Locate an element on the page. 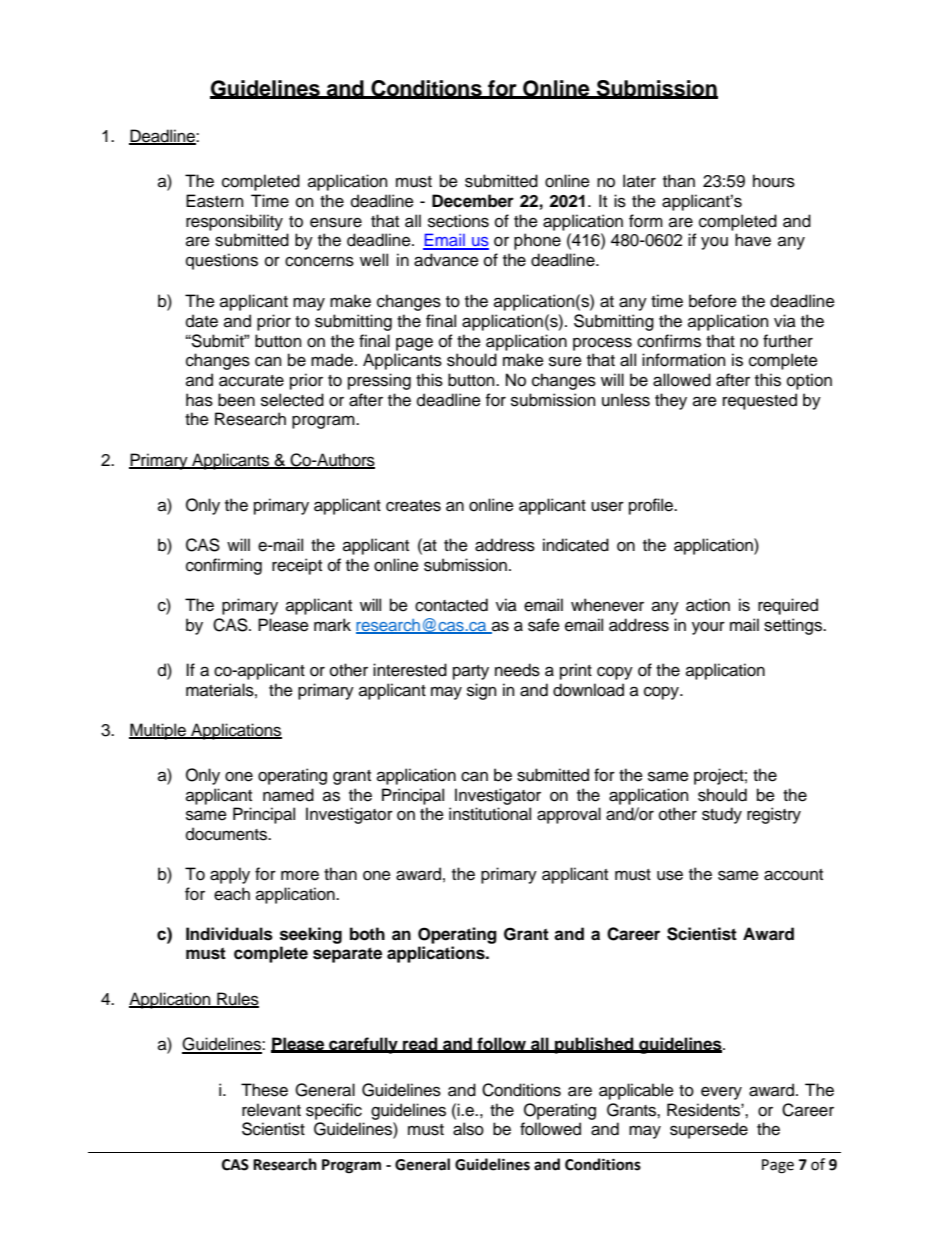 The width and height of the document is (952, 1233). contacted is located at coordinates (451, 605).
